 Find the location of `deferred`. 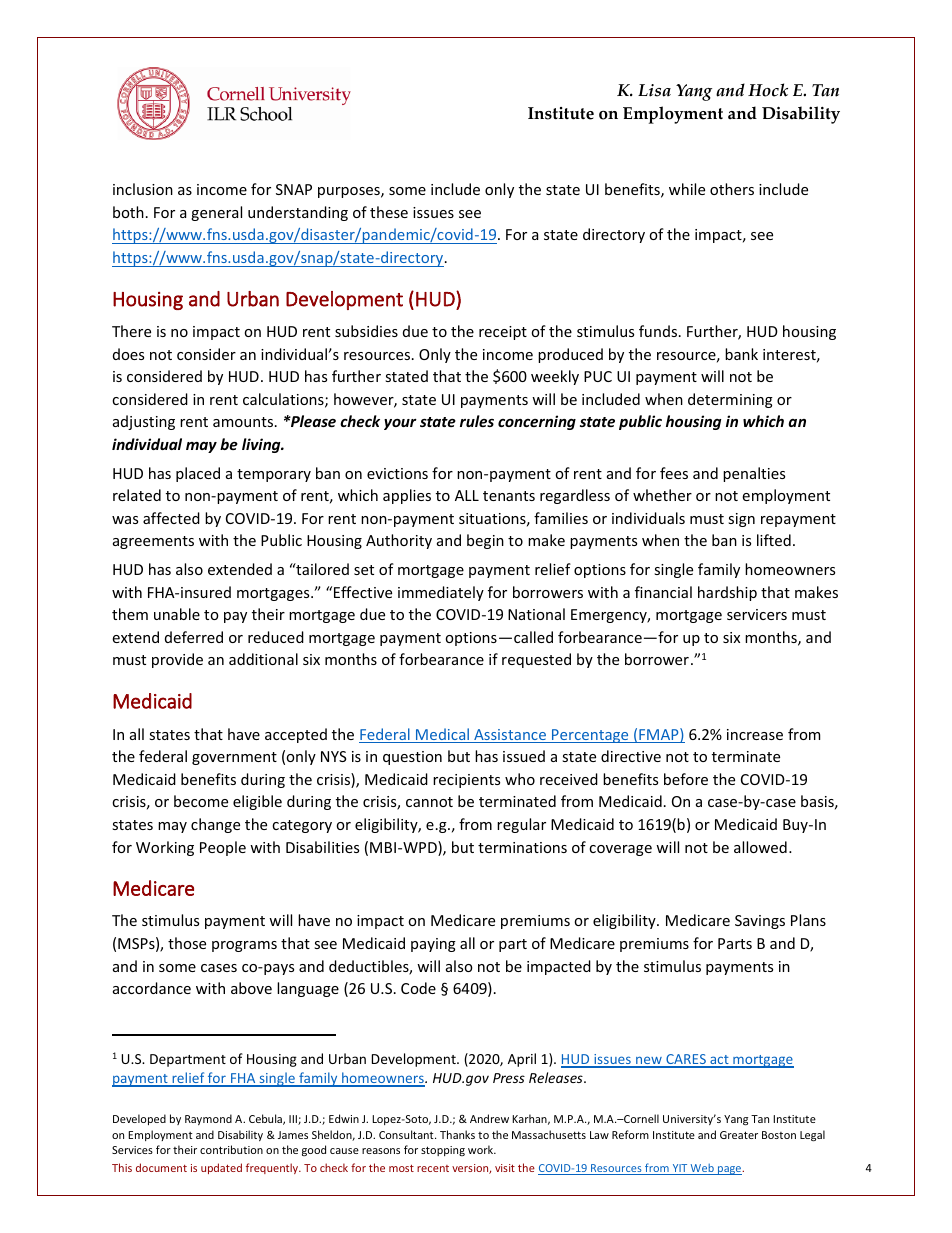

deferred is located at coordinates (194, 637).
